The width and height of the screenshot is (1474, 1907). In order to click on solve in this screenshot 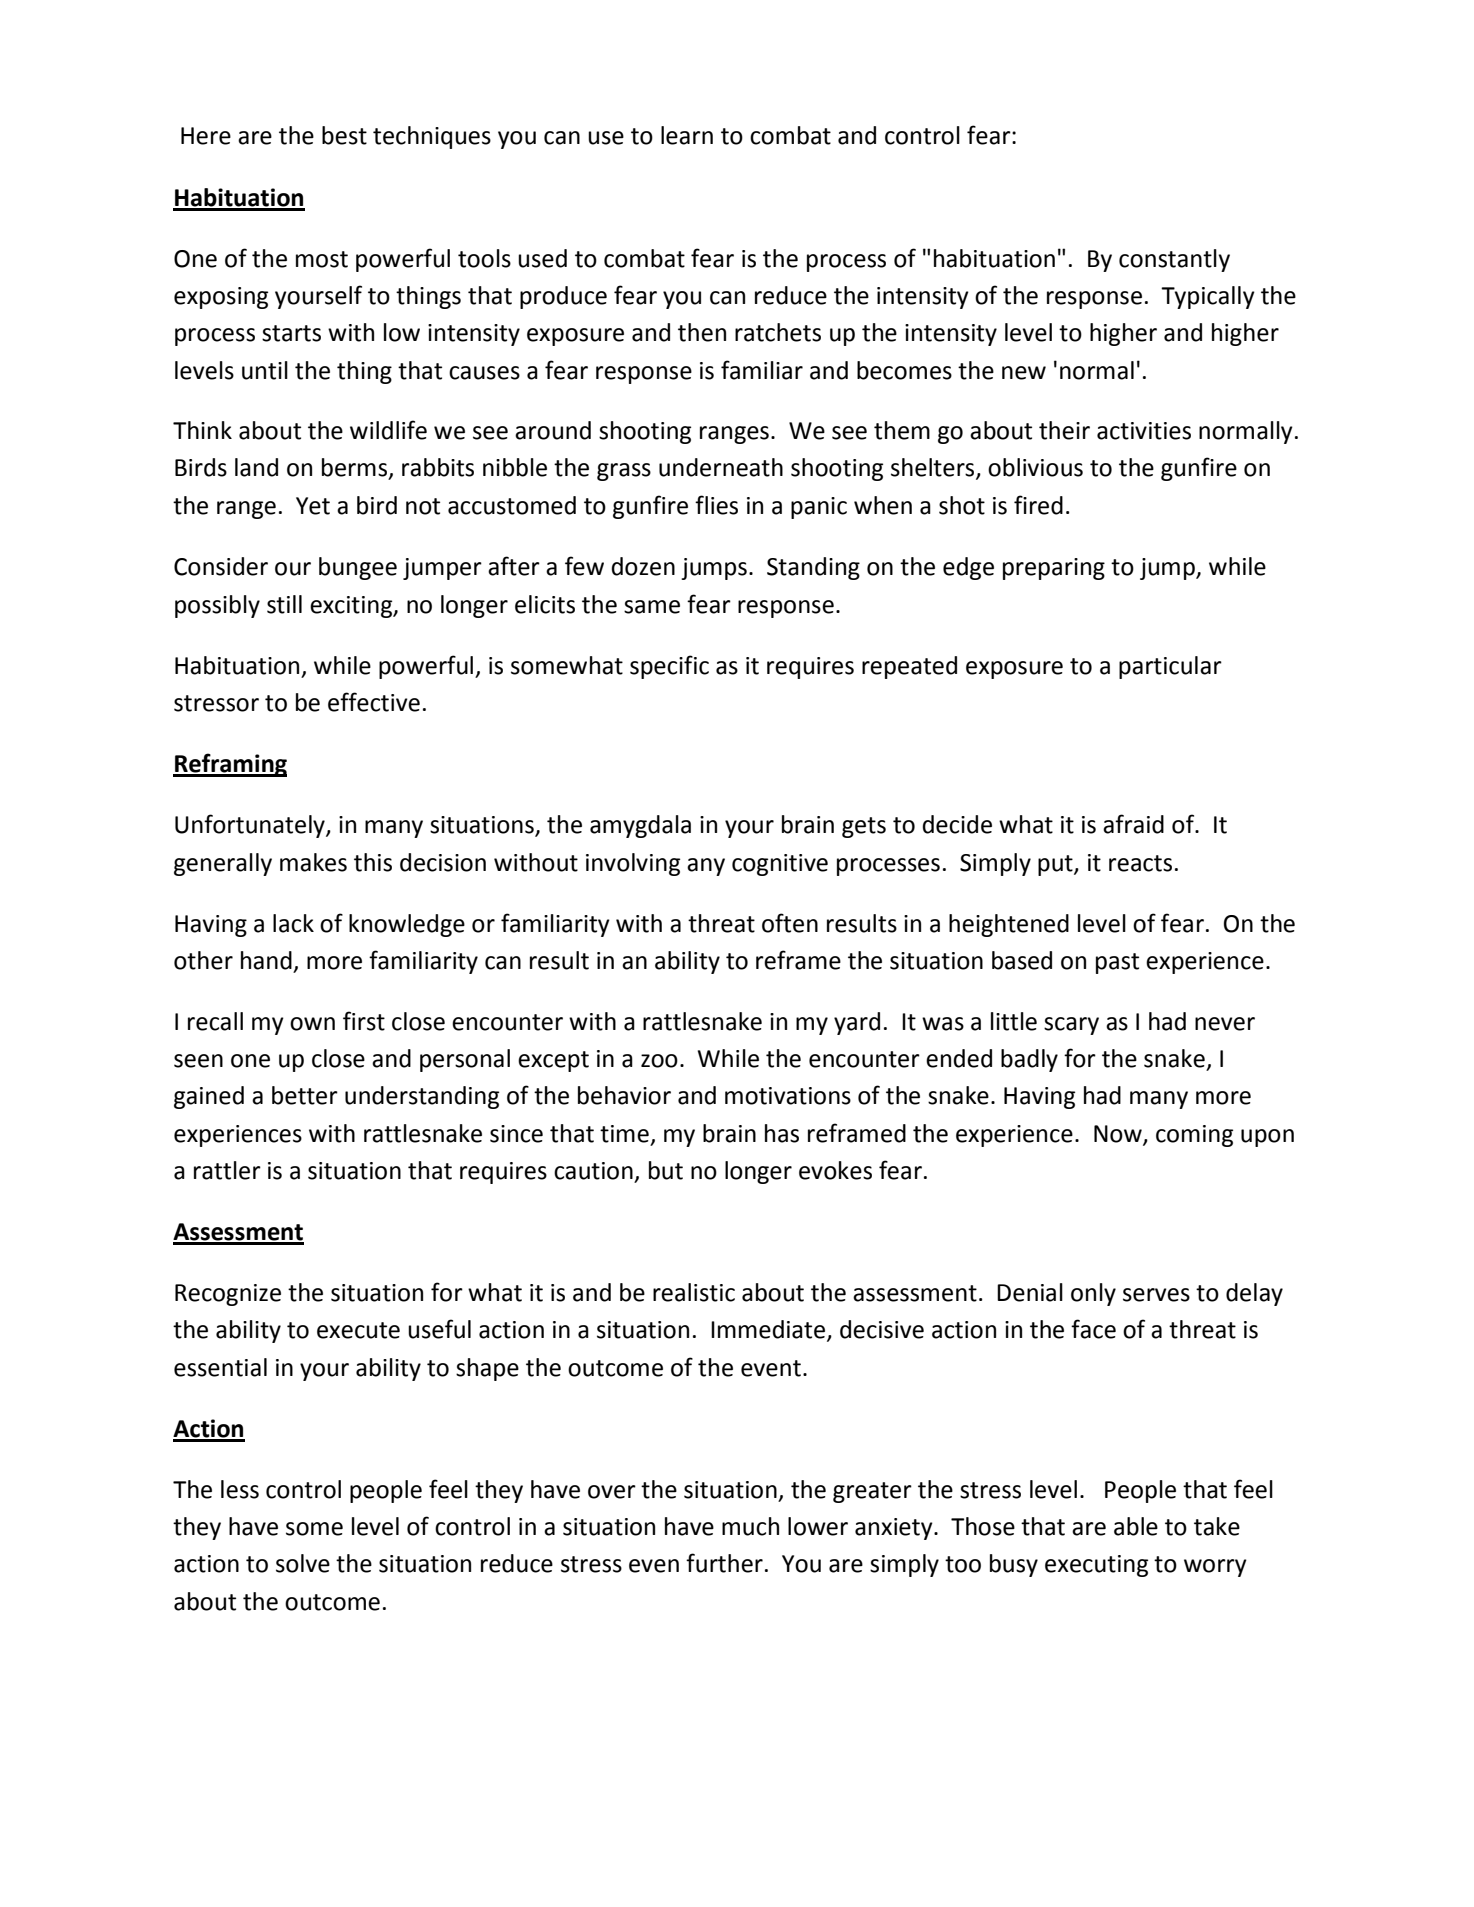, I will do `click(303, 1563)`.
